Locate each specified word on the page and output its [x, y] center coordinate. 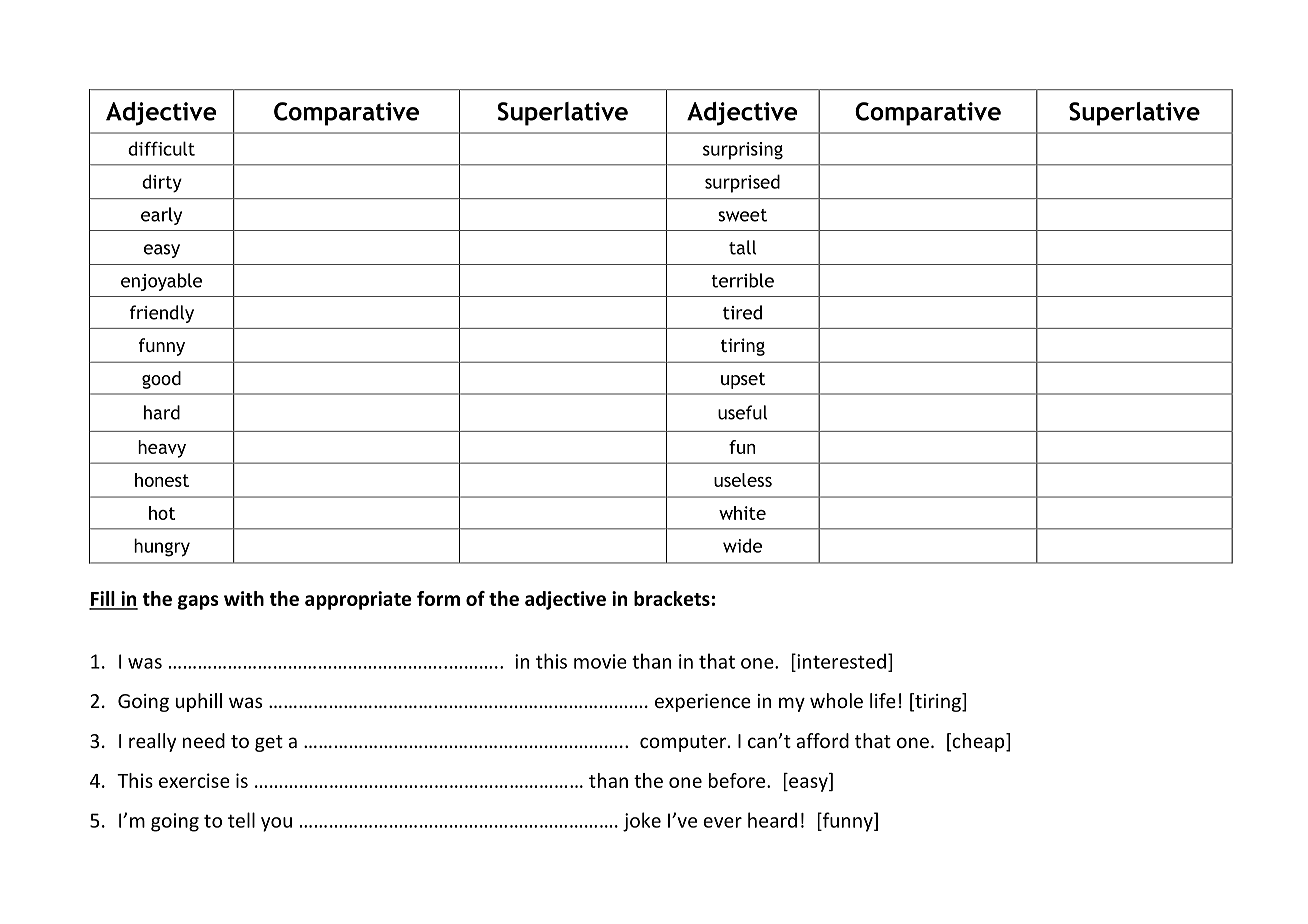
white [742, 513]
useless [743, 480]
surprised [742, 183]
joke [642, 822]
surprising [743, 151]
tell [241, 820]
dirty [162, 183]
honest [162, 480]
